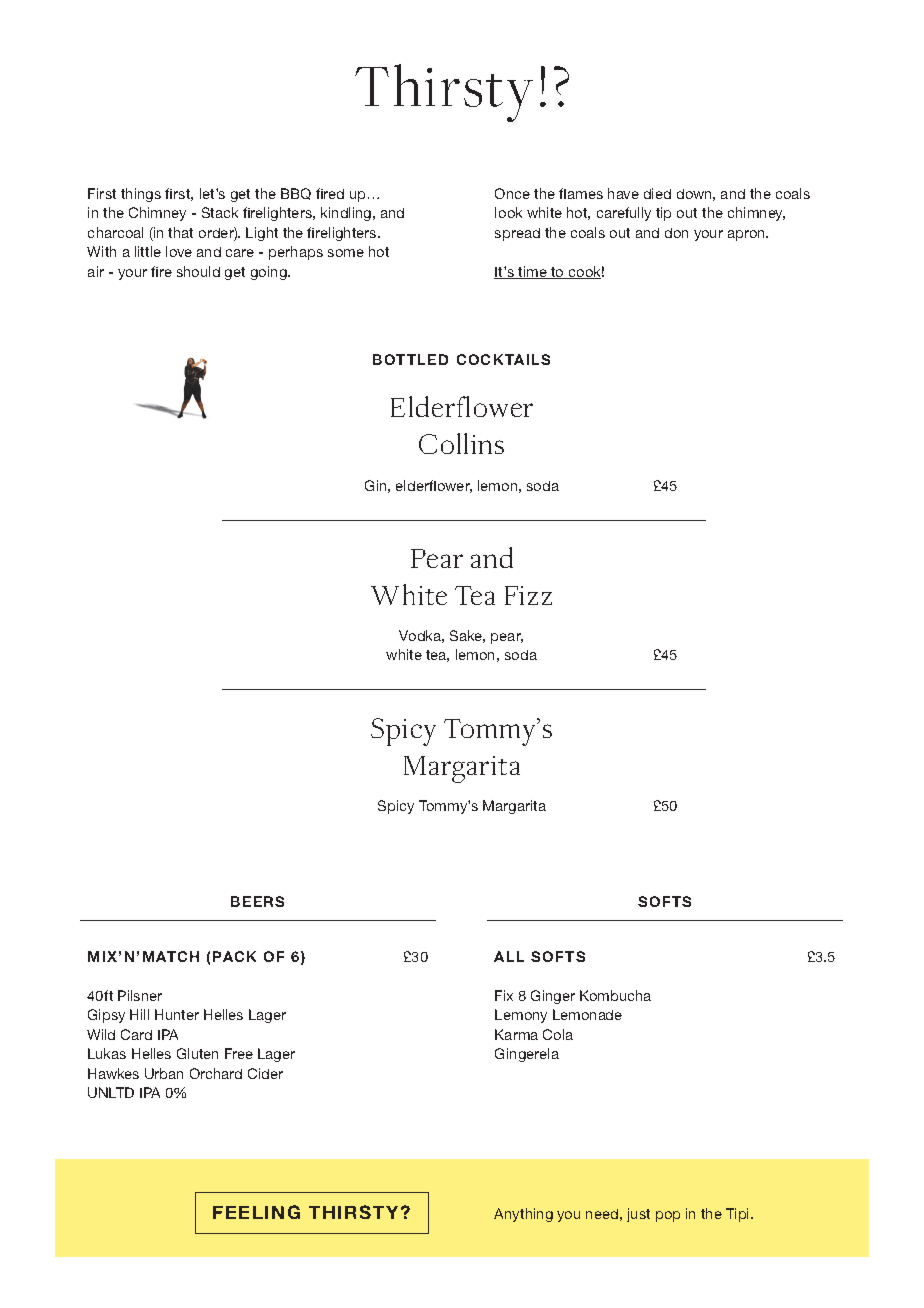 Image resolution: width=924 pixels, height=1308 pixels. Describe the element at coordinates (198, 271) in the screenshot. I see `should` at that location.
